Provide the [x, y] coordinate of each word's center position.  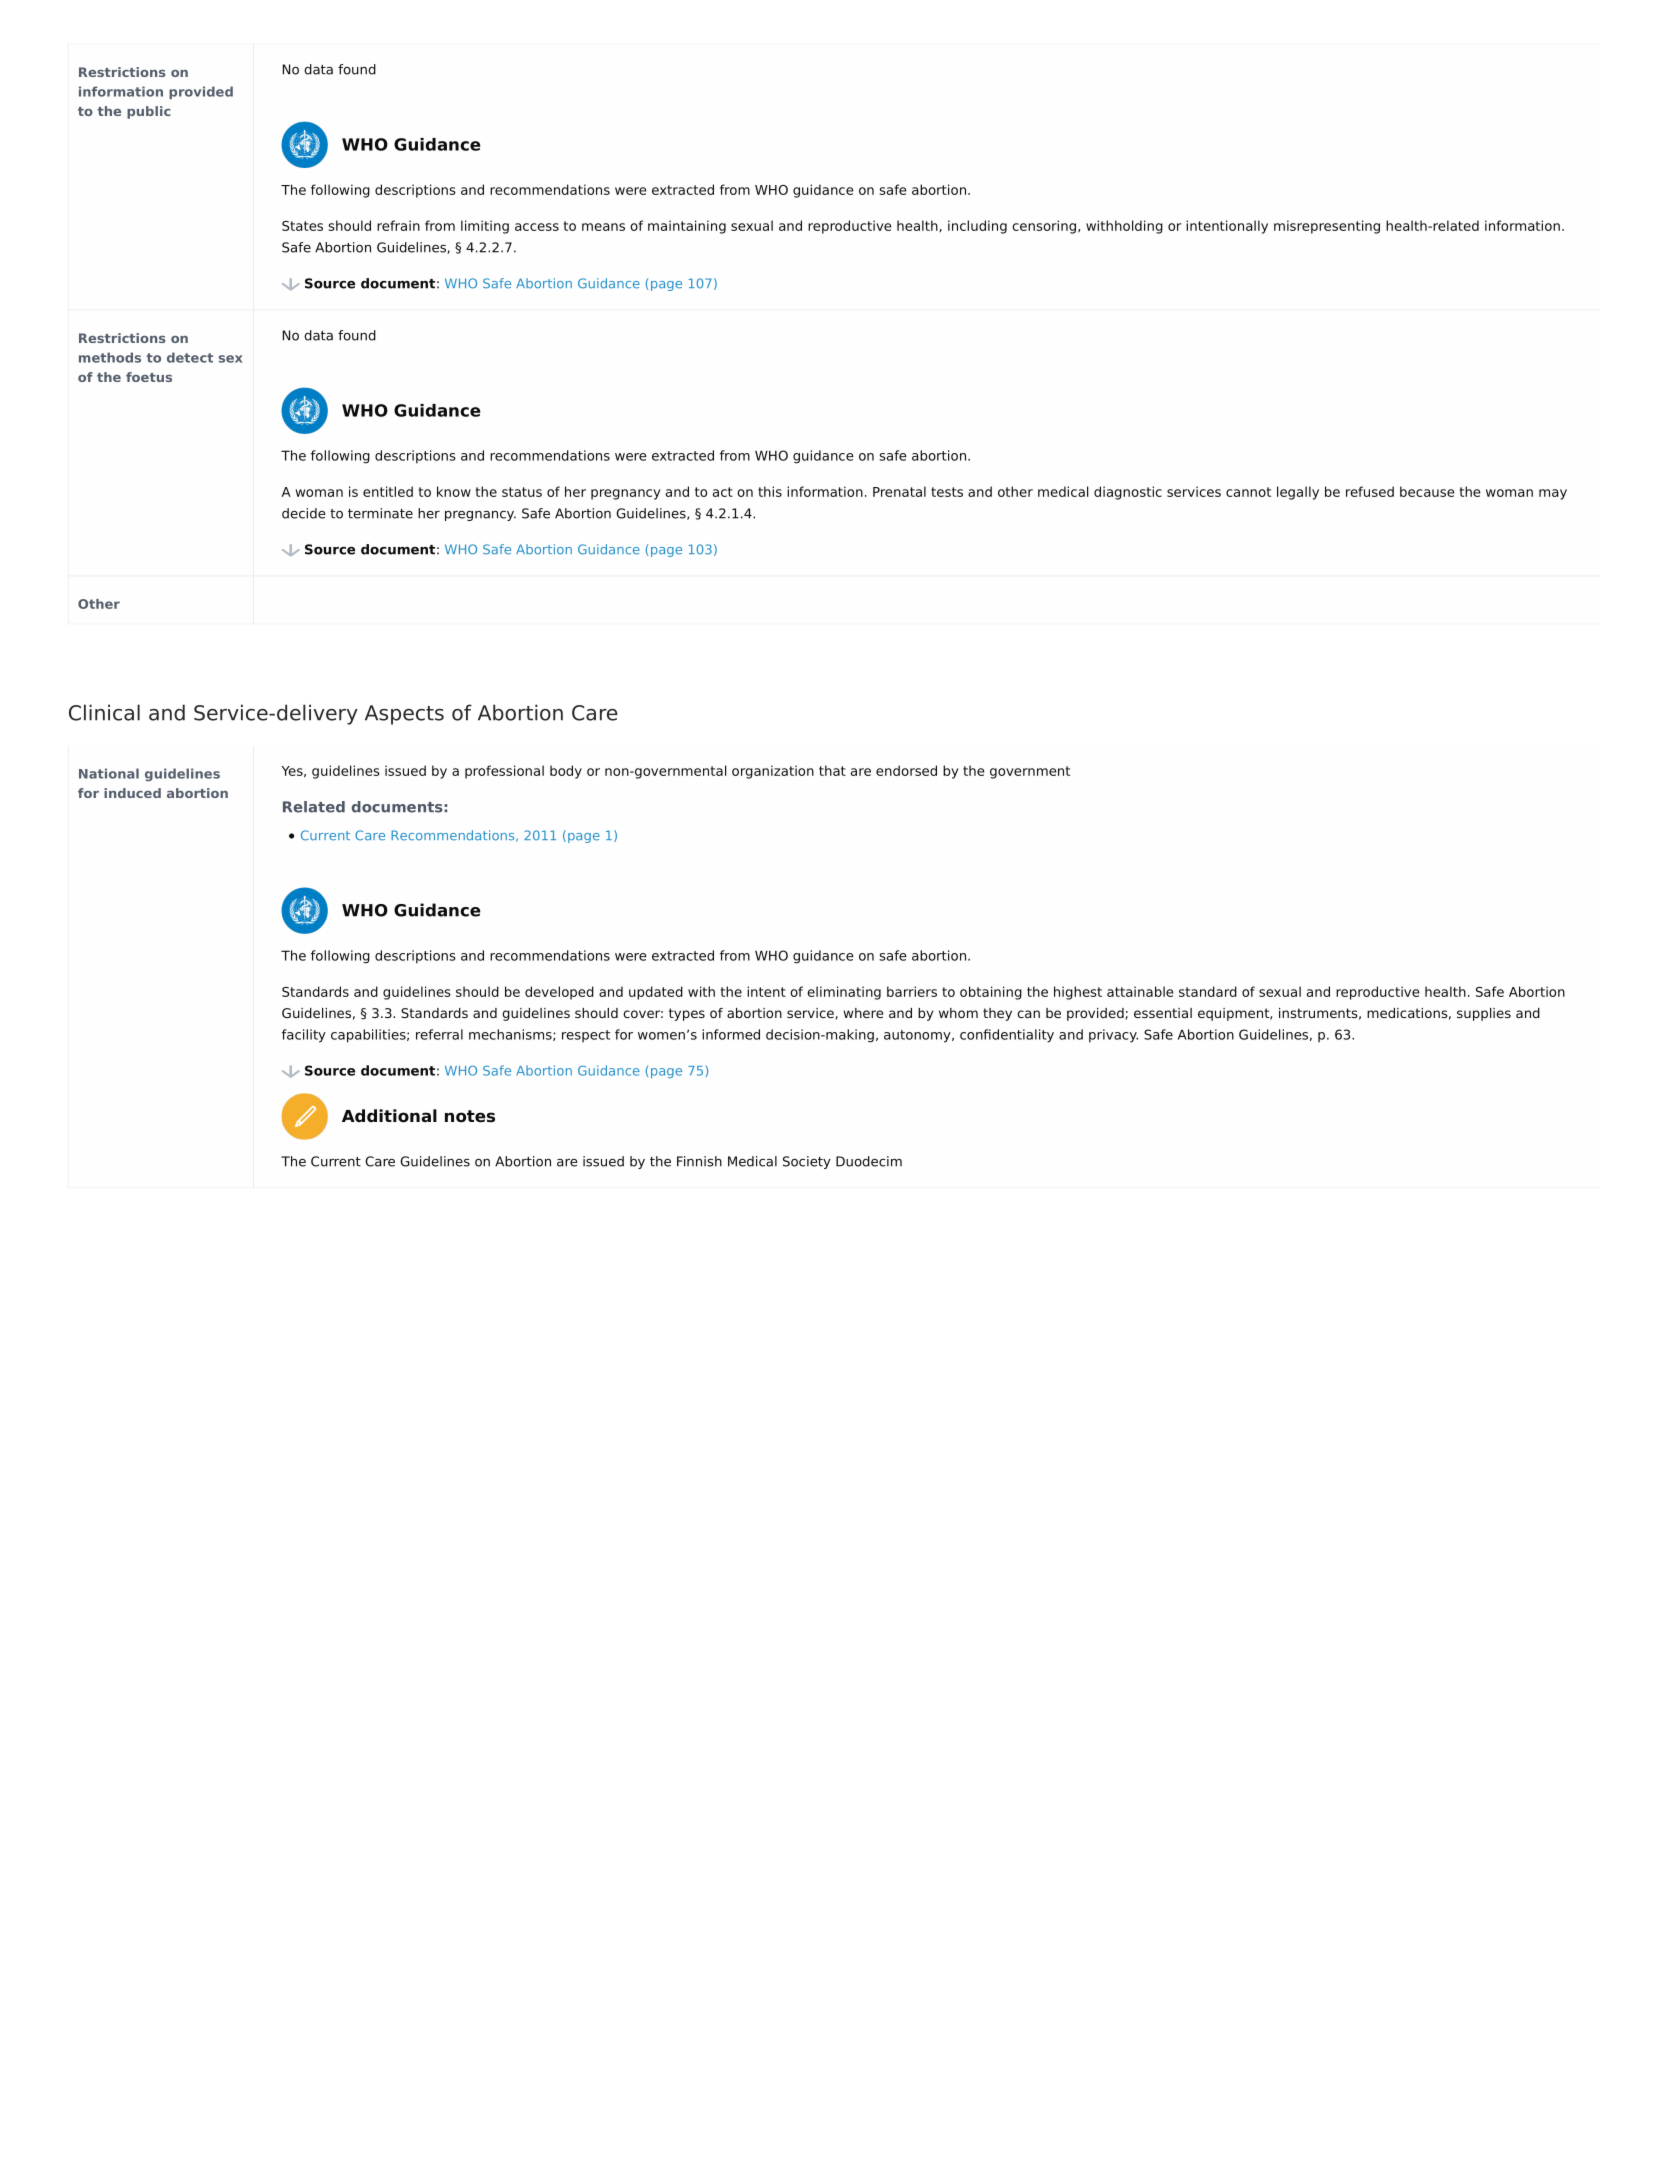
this [770, 491]
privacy [1113, 1036]
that [832, 770]
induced [132, 793]
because [1427, 491]
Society [807, 1162]
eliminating [844, 993]
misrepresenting [1327, 227]
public [149, 112]
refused [1370, 491]
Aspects [404, 715]
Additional [389, 1116]
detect [190, 357]
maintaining [687, 227]
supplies [1484, 1014]
